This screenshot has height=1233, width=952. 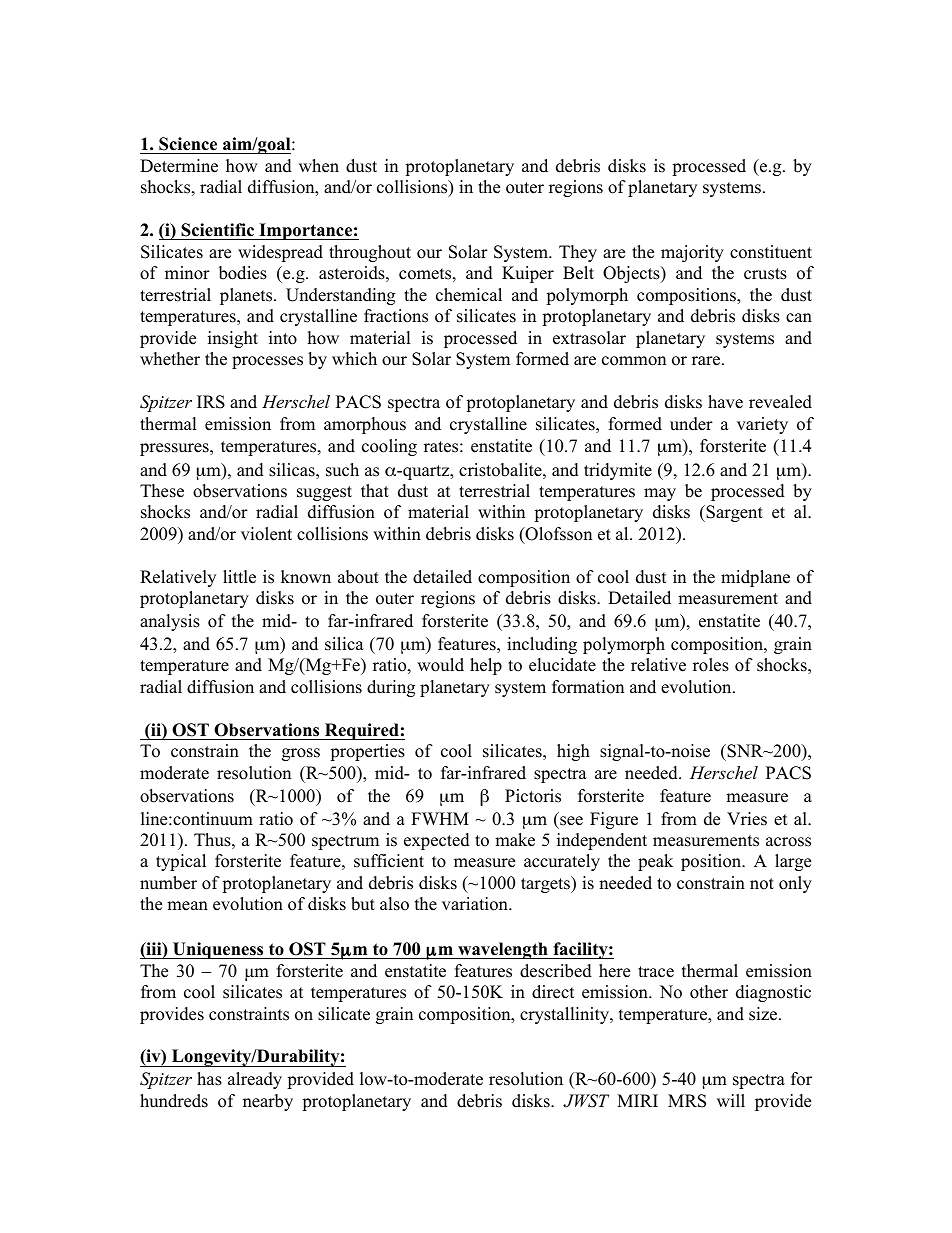 I want to click on majority, so click(x=692, y=253).
